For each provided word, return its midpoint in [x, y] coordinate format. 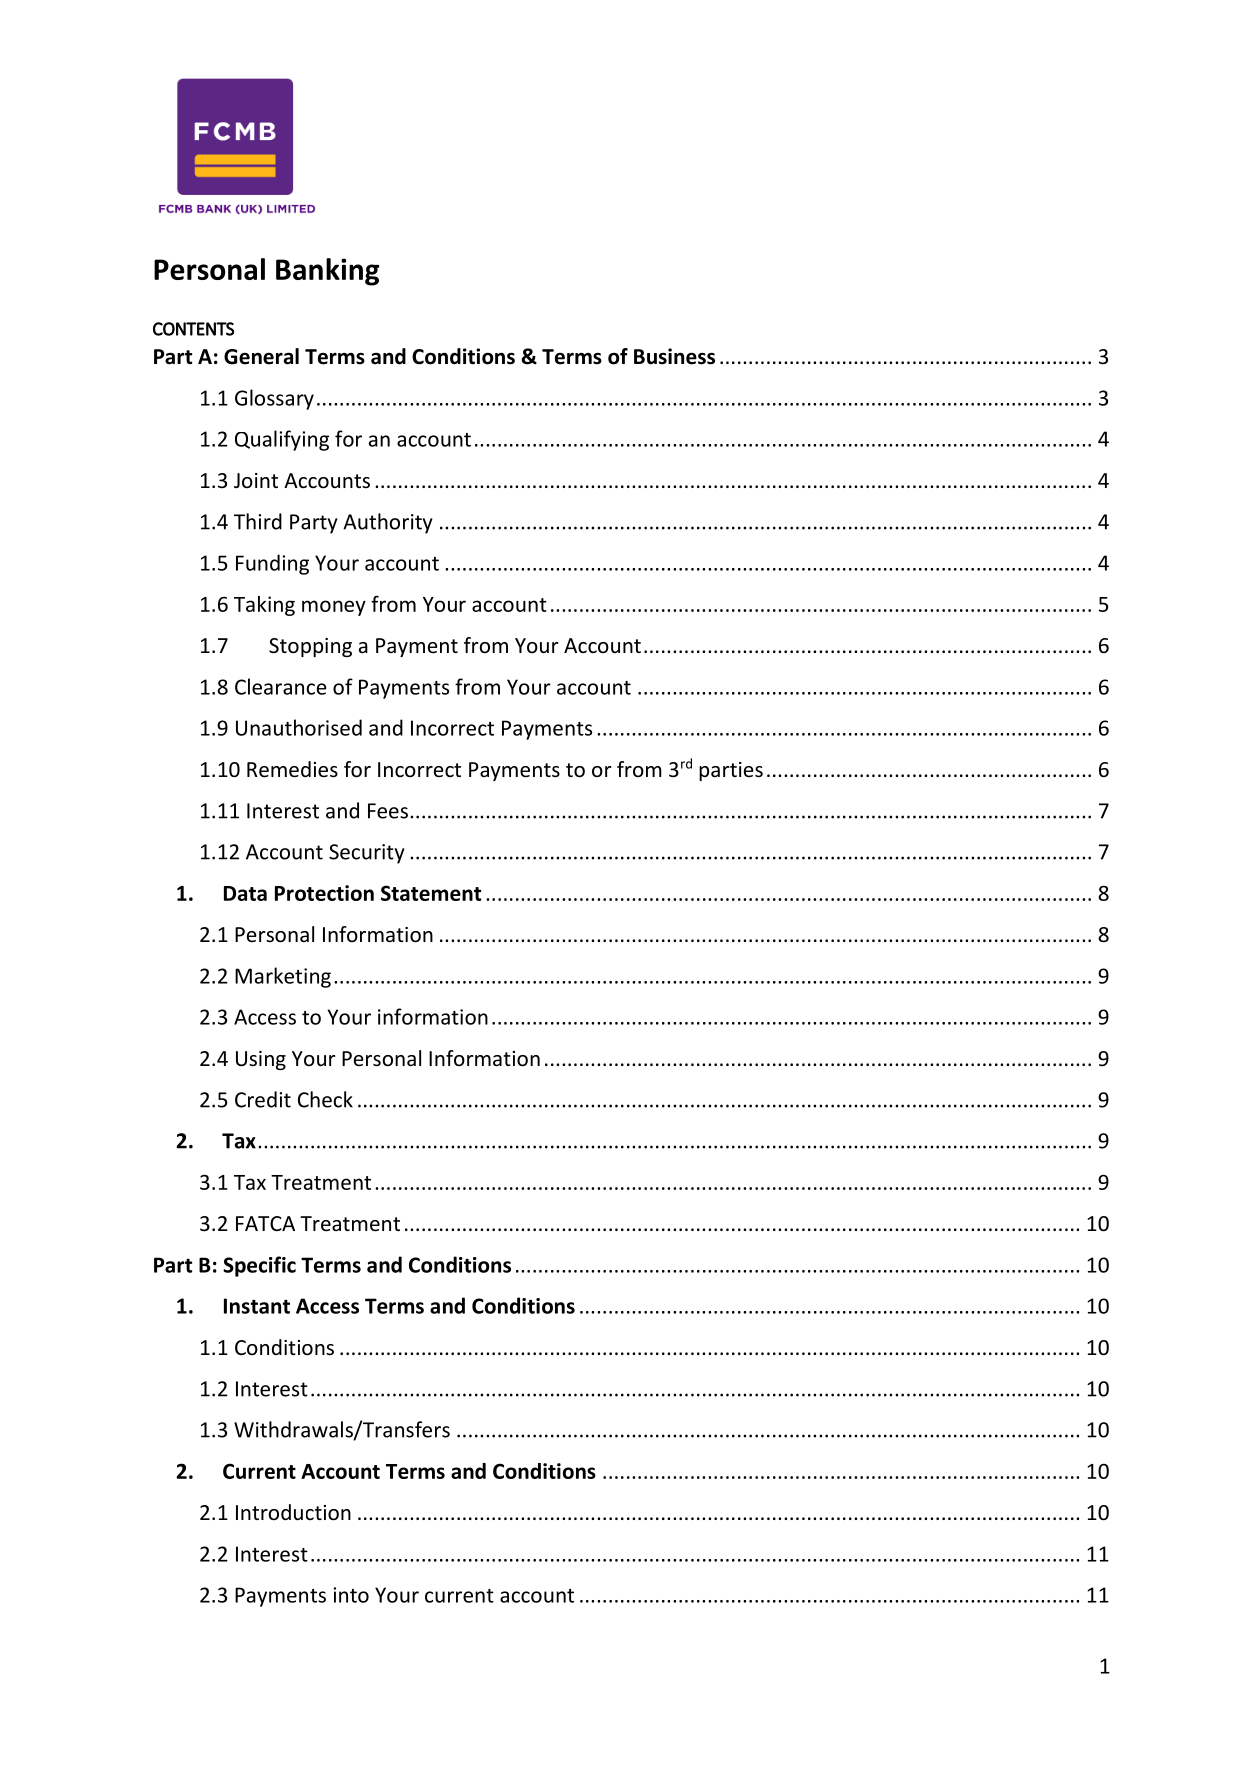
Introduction [293, 1512]
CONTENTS [193, 329]
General [261, 356]
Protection [324, 893]
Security [367, 854]
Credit [263, 1099]
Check [325, 1099]
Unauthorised [299, 727]
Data [245, 893]
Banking [327, 272]
